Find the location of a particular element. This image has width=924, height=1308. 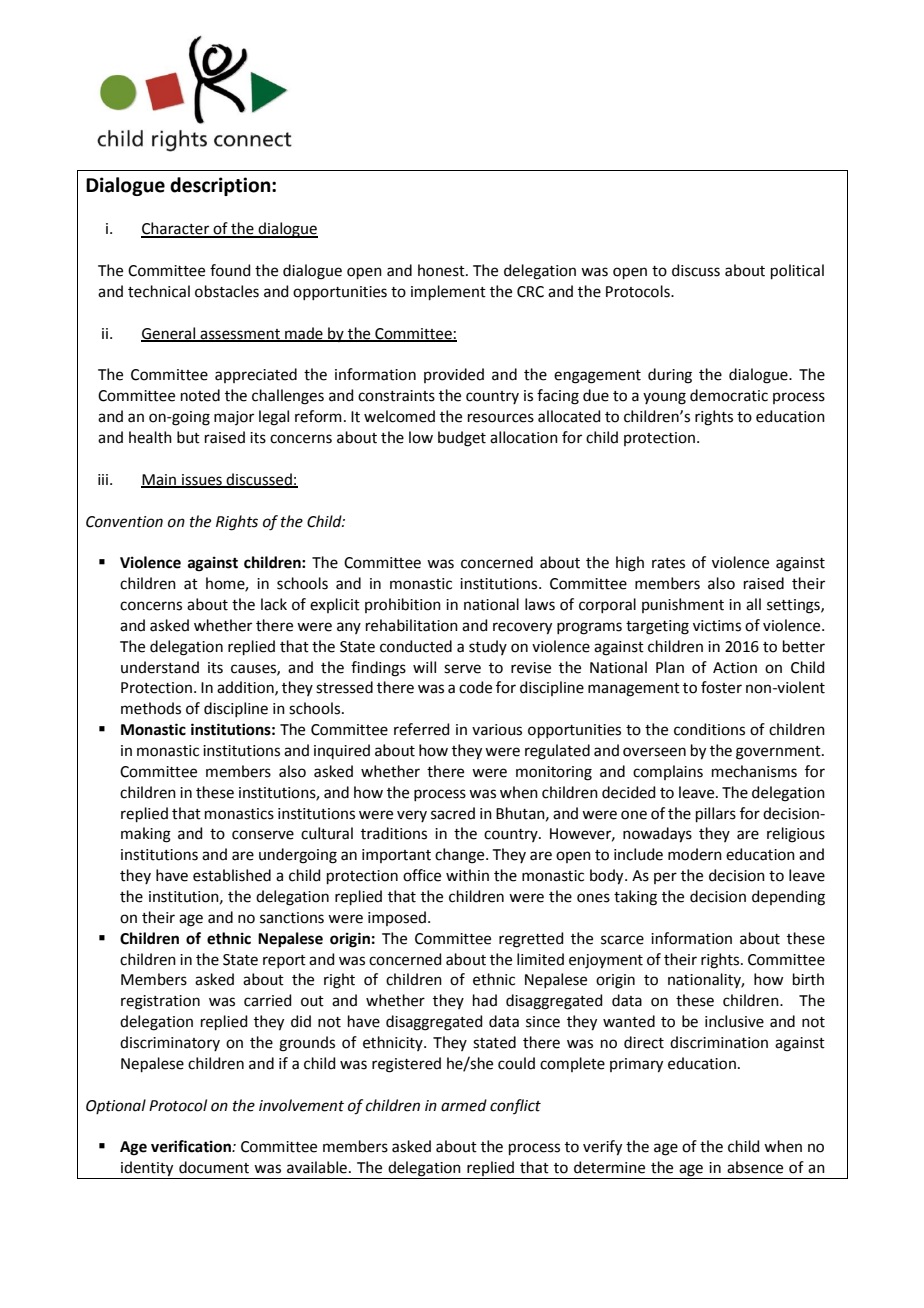

budget is located at coordinates (462, 439).
